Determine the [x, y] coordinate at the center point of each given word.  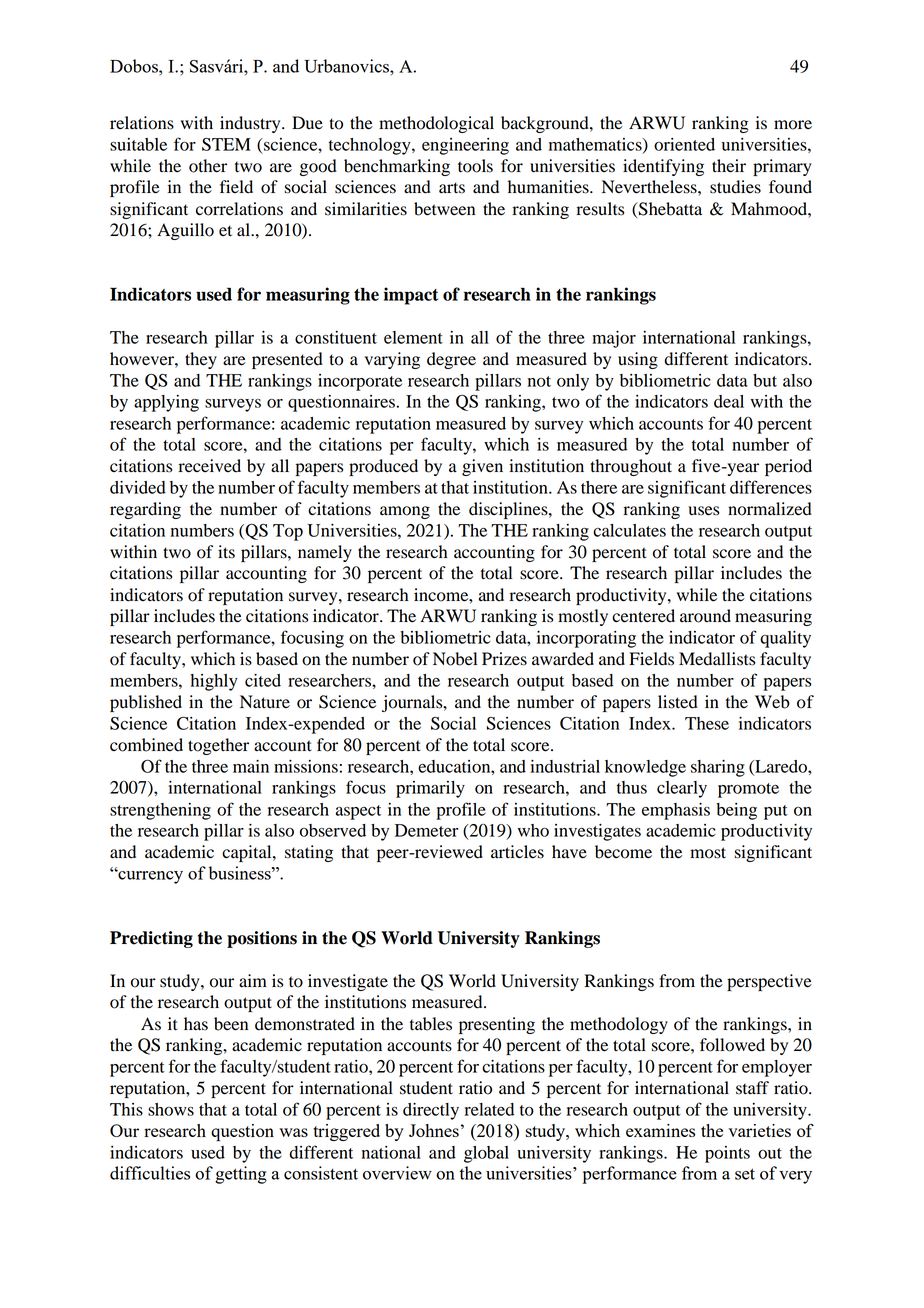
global [486, 1154]
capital [248, 853]
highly [214, 682]
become [623, 852]
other [208, 166]
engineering [465, 146]
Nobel [455, 659]
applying [166, 403]
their [729, 166]
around [705, 616]
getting [241, 1175]
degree [451, 360]
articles [517, 852]
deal [729, 401]
